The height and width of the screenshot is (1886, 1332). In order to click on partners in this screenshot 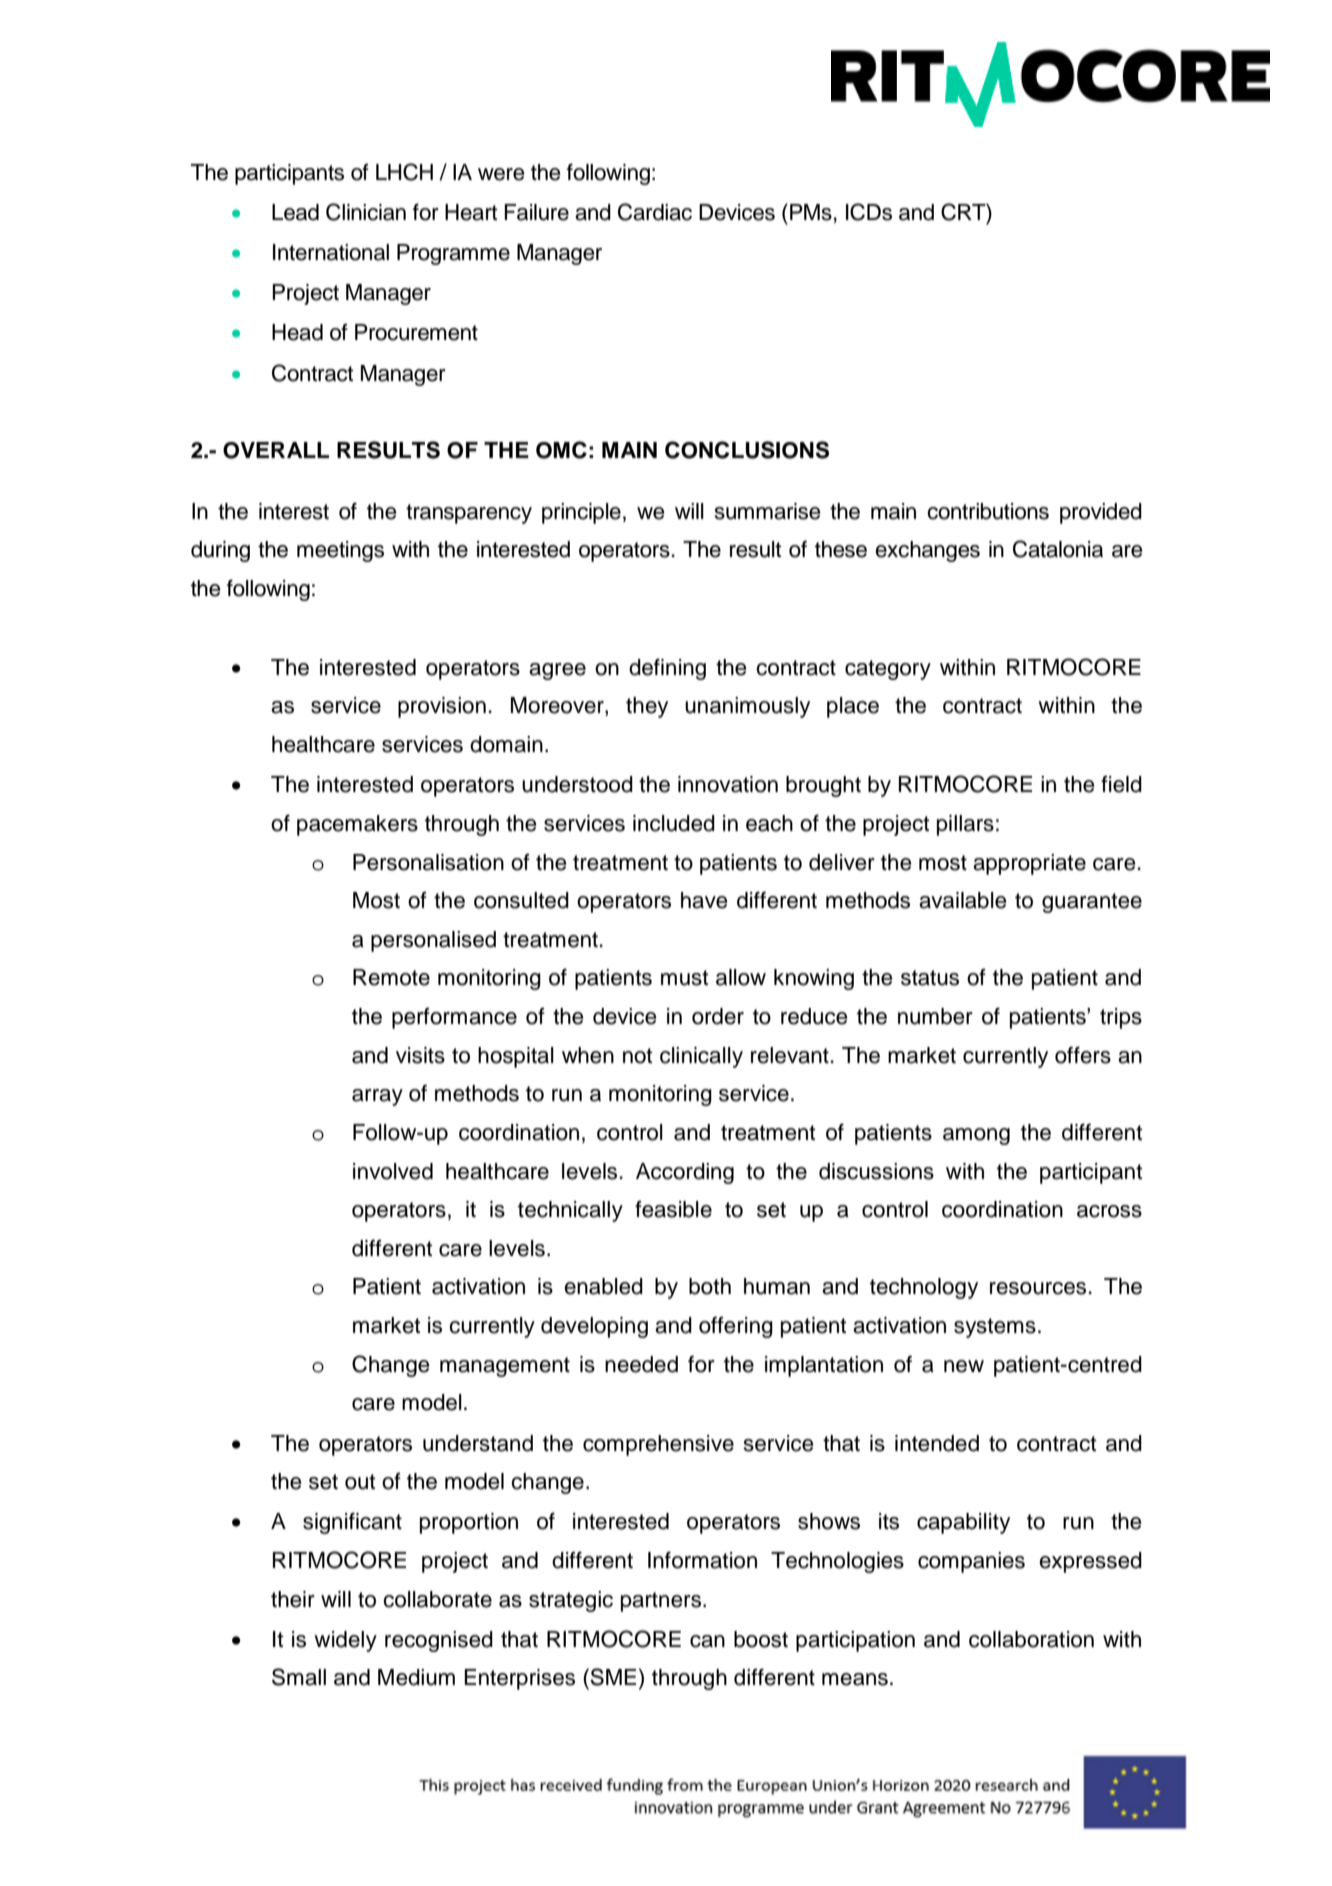, I will do `click(661, 1602)`.
